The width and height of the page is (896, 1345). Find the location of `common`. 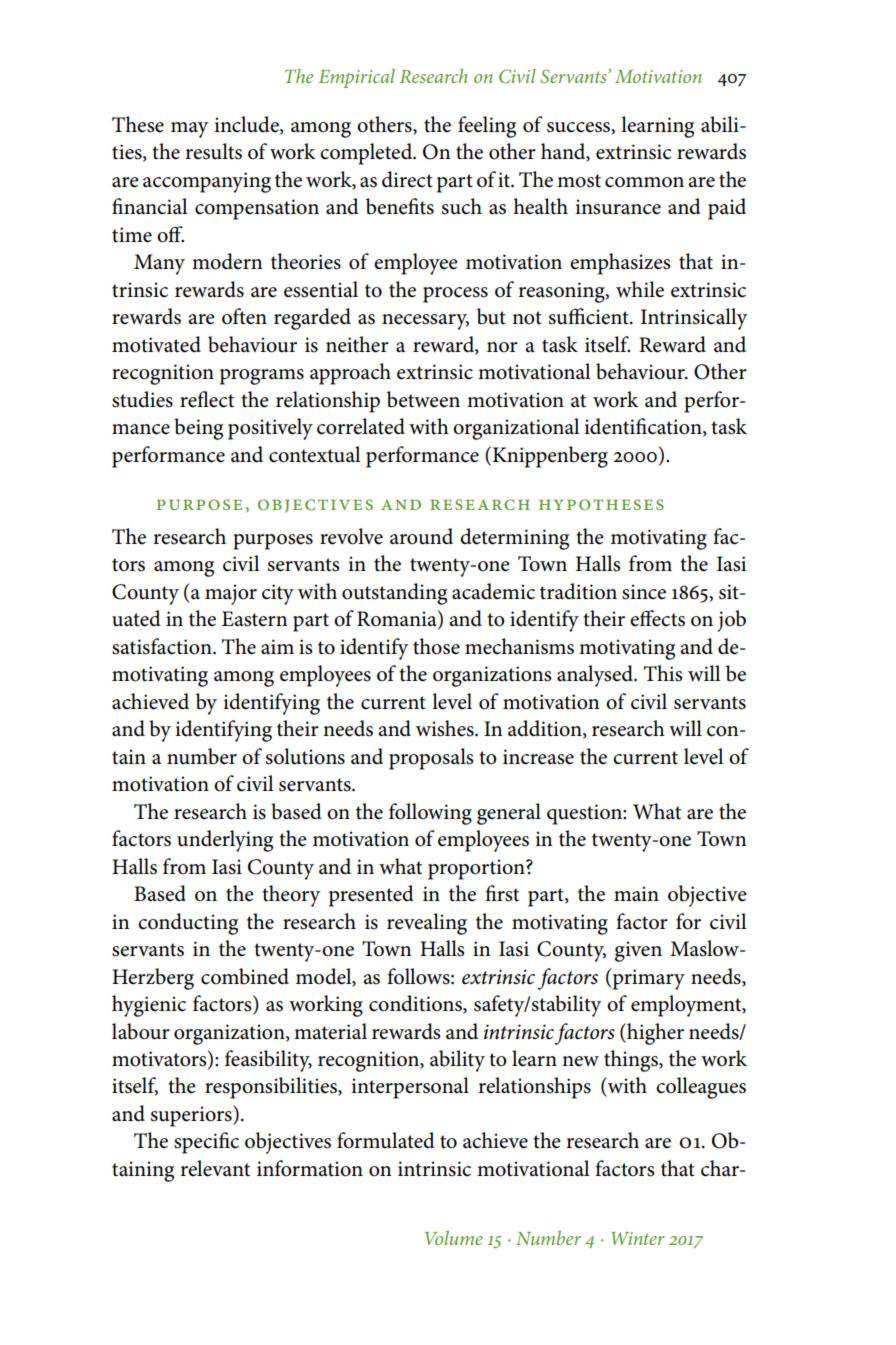

common is located at coordinates (644, 182).
